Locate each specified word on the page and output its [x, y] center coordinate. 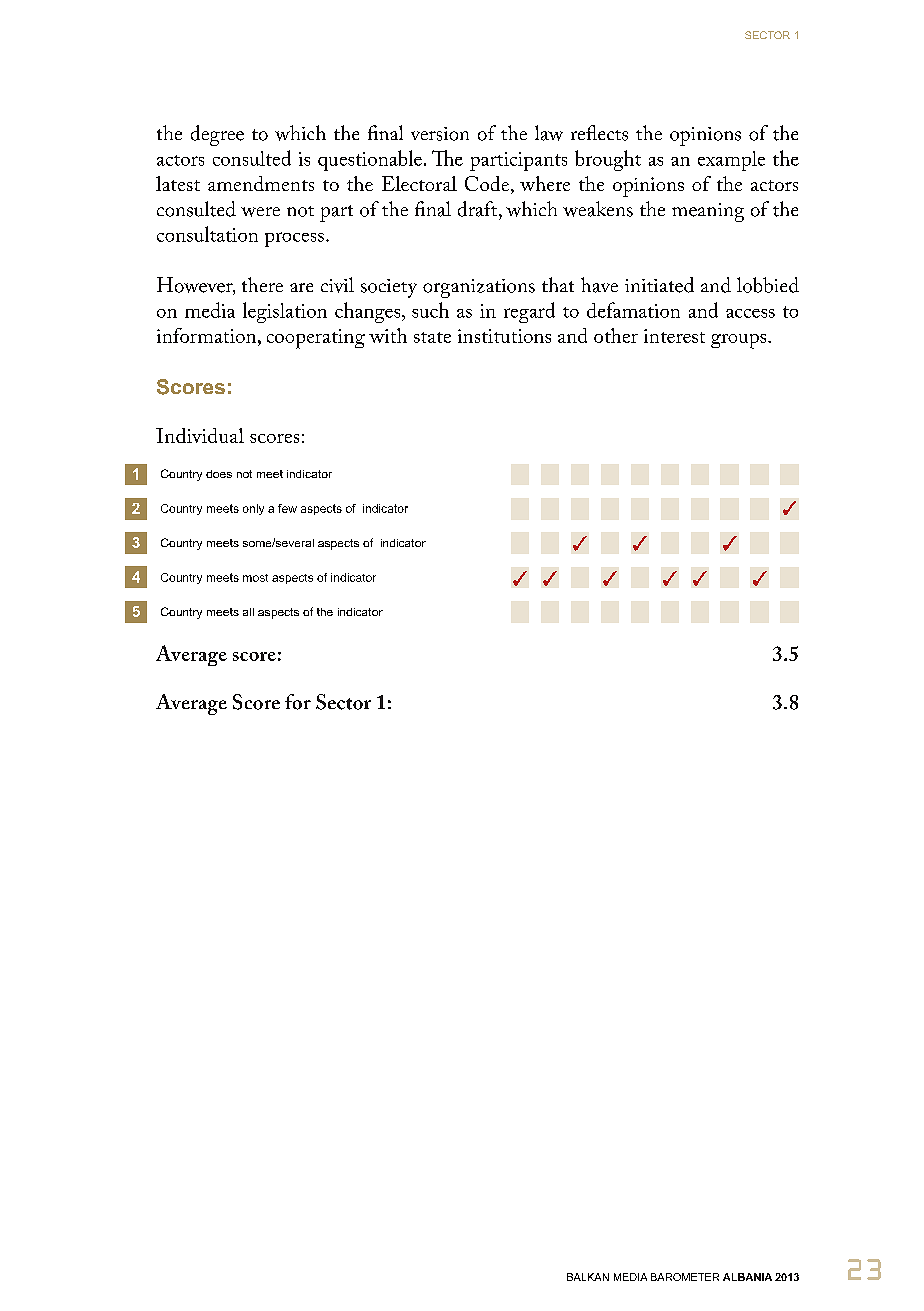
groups [740, 341]
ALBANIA [747, 1277]
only [253, 509]
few [287, 508]
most [255, 578]
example [731, 161]
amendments [261, 183]
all [248, 612]
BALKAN [588, 1277]
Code [488, 185]
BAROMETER [685, 1277]
